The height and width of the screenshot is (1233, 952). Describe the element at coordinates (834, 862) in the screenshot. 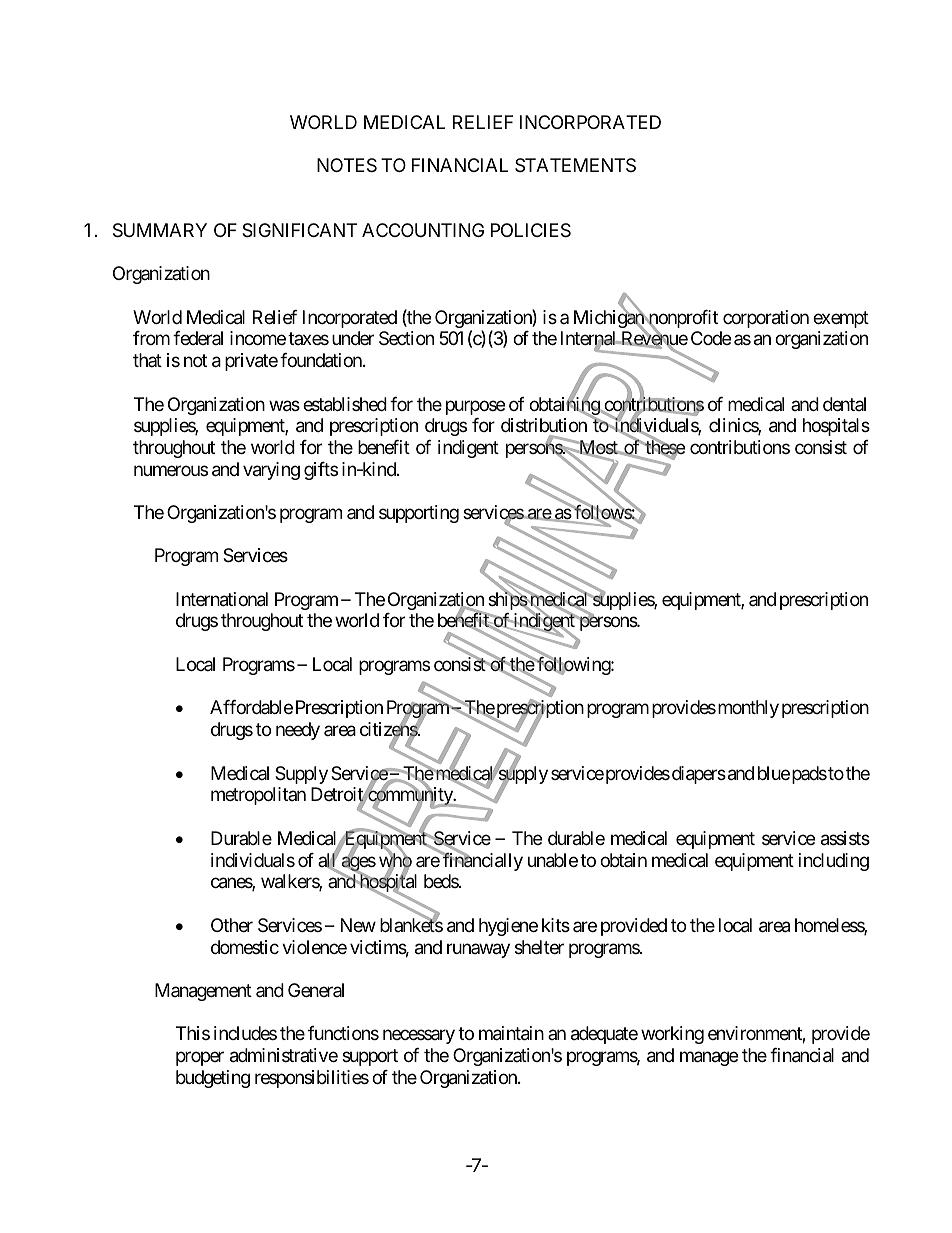

I see `including` at that location.
